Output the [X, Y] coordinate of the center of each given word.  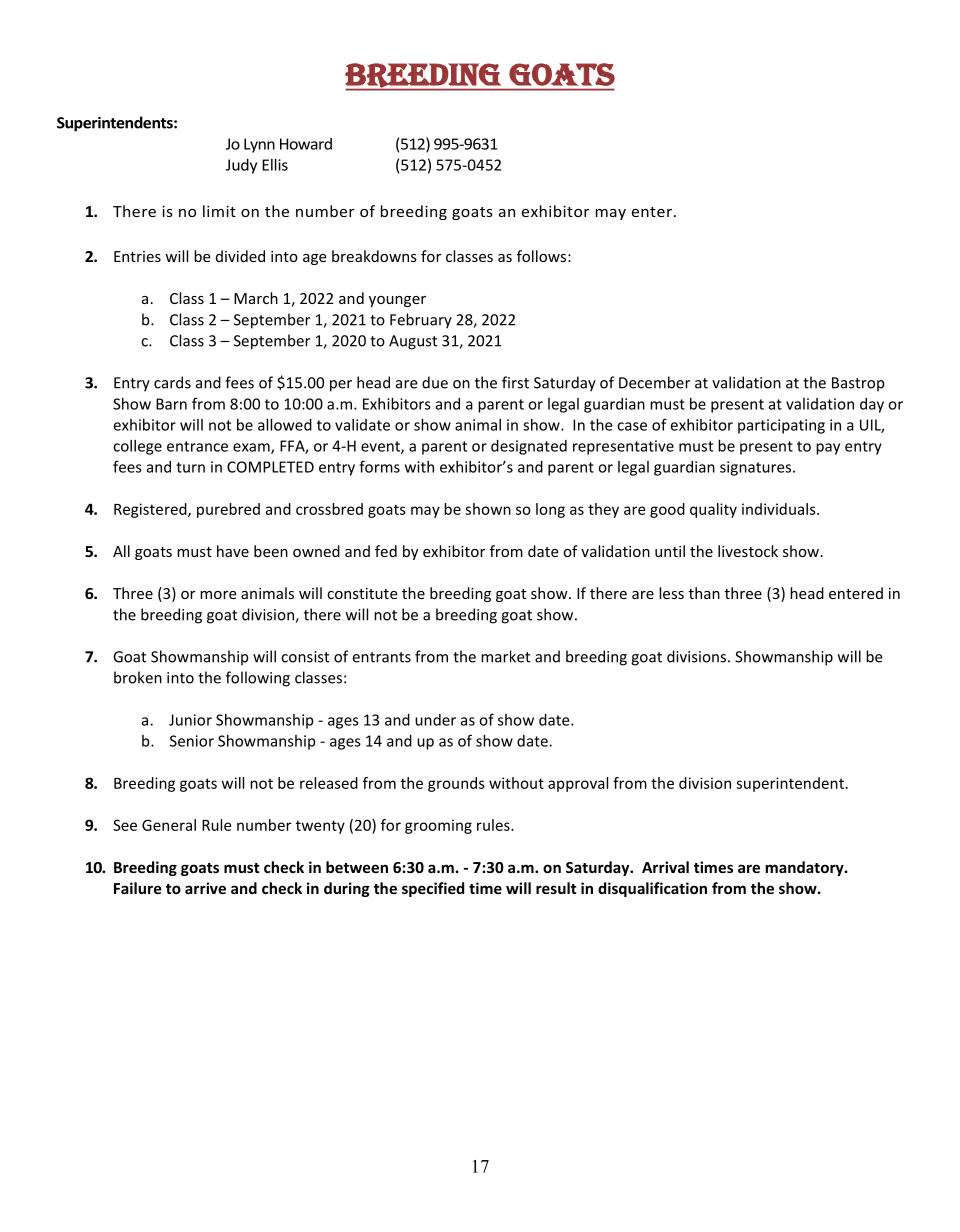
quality [713, 510]
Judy [241, 166]
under [435, 720]
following [258, 679]
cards [172, 382]
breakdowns [374, 256]
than [704, 593]
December [654, 382]
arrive [205, 888]
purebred [228, 510]
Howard [306, 144]
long [550, 510]
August [413, 342]
